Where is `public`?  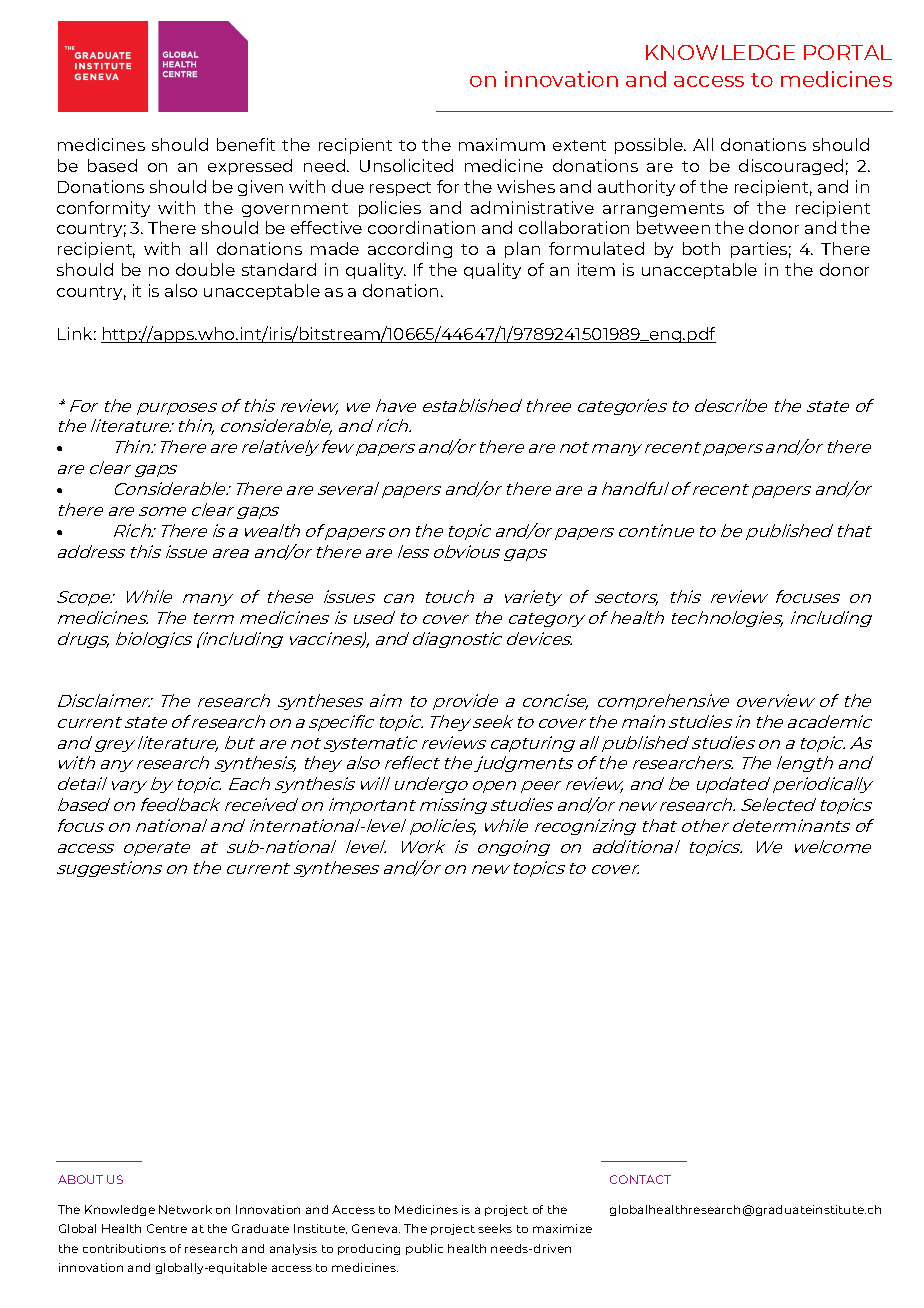 public is located at coordinates (424, 1249).
